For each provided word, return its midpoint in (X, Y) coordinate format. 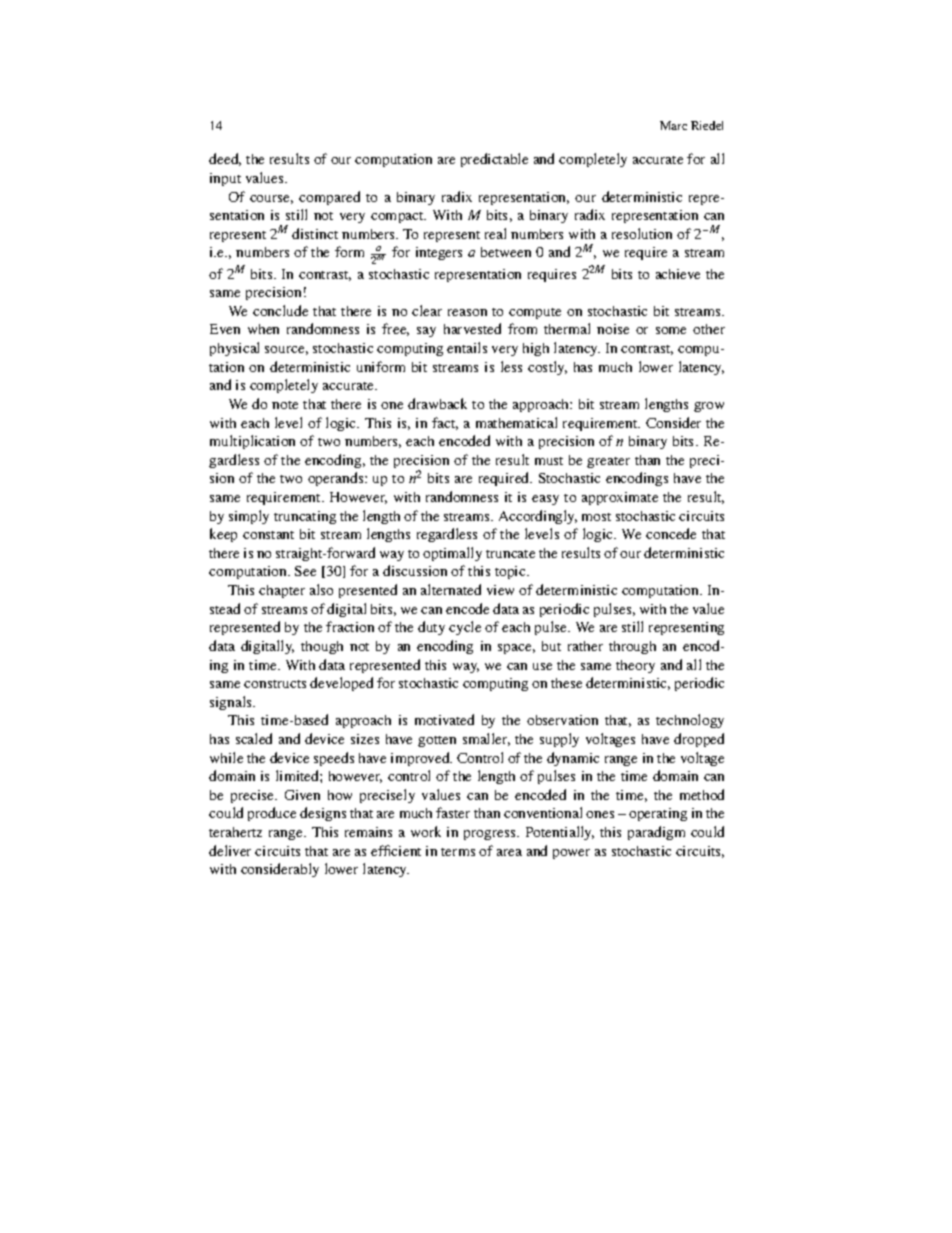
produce (272, 814)
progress (491, 835)
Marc (673, 125)
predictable (494, 160)
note (285, 405)
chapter (282, 591)
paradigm (656, 833)
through (632, 647)
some (671, 330)
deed (225, 159)
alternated (451, 589)
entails (467, 347)
